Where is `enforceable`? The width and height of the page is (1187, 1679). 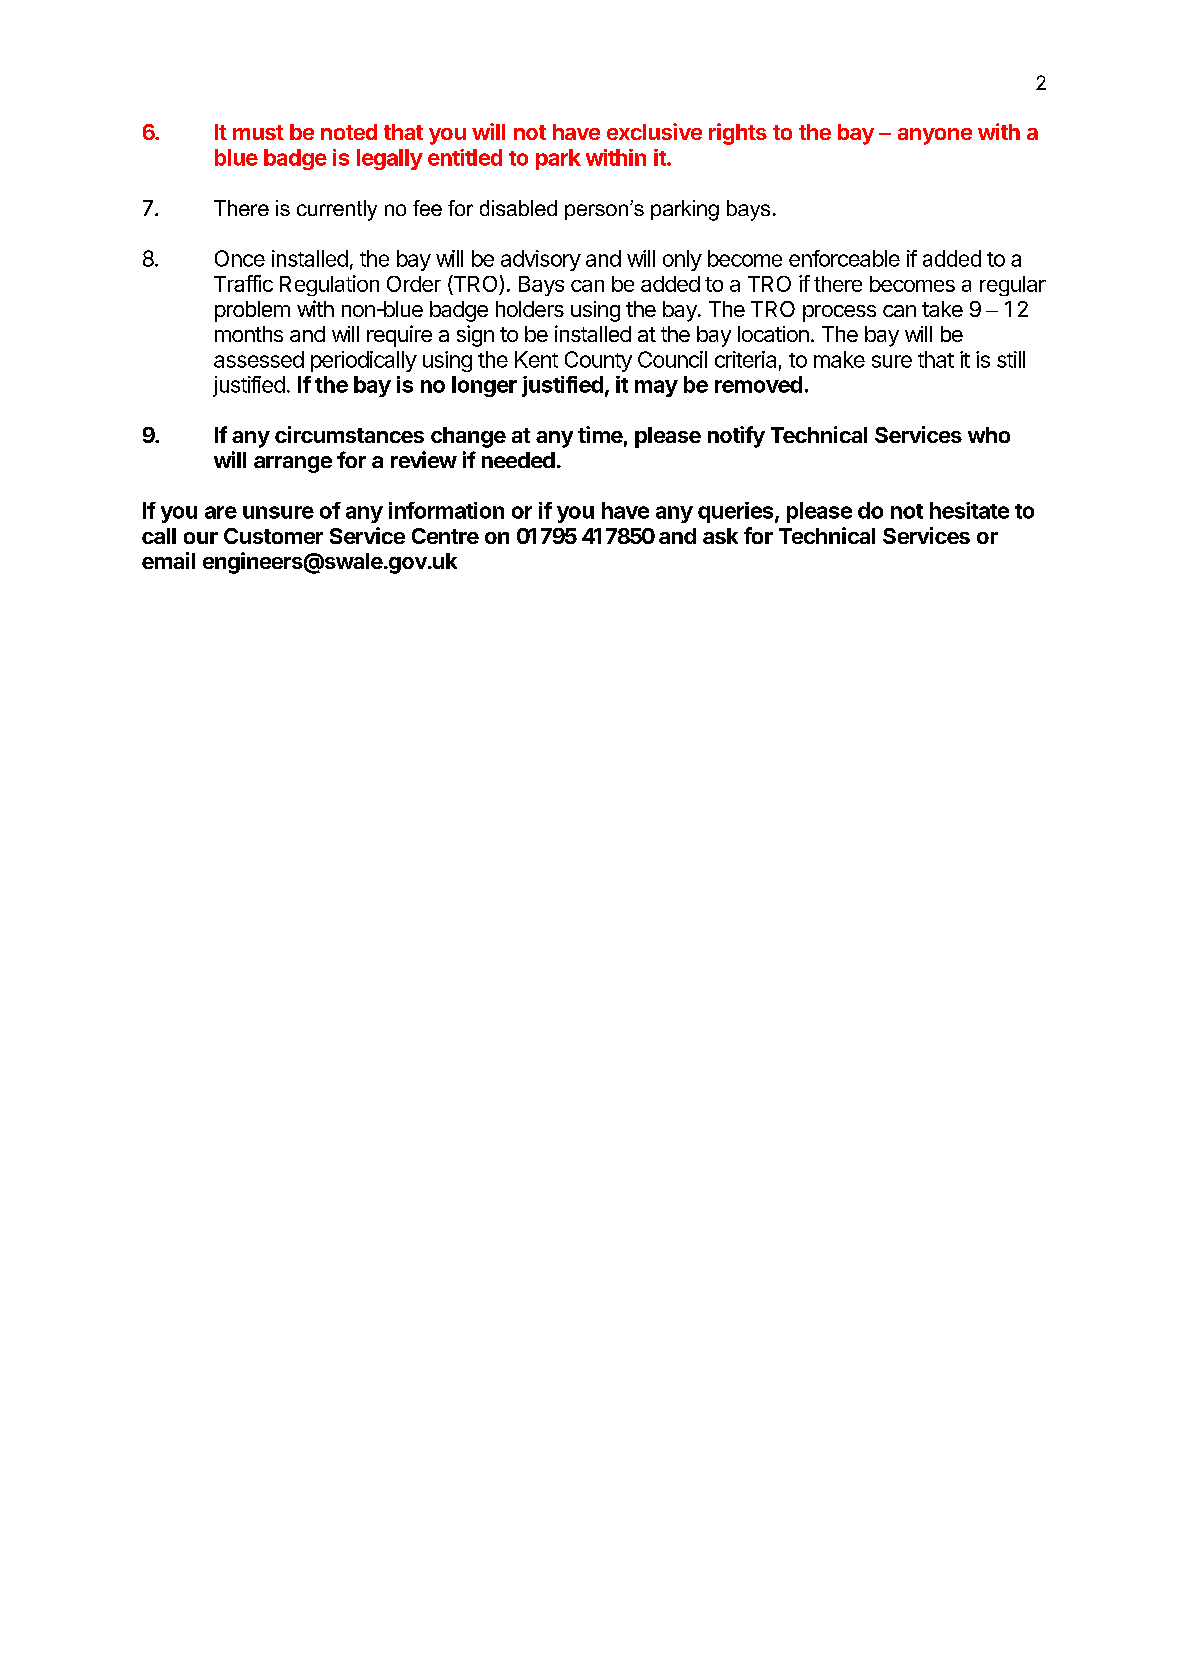 enforceable is located at coordinates (844, 258).
